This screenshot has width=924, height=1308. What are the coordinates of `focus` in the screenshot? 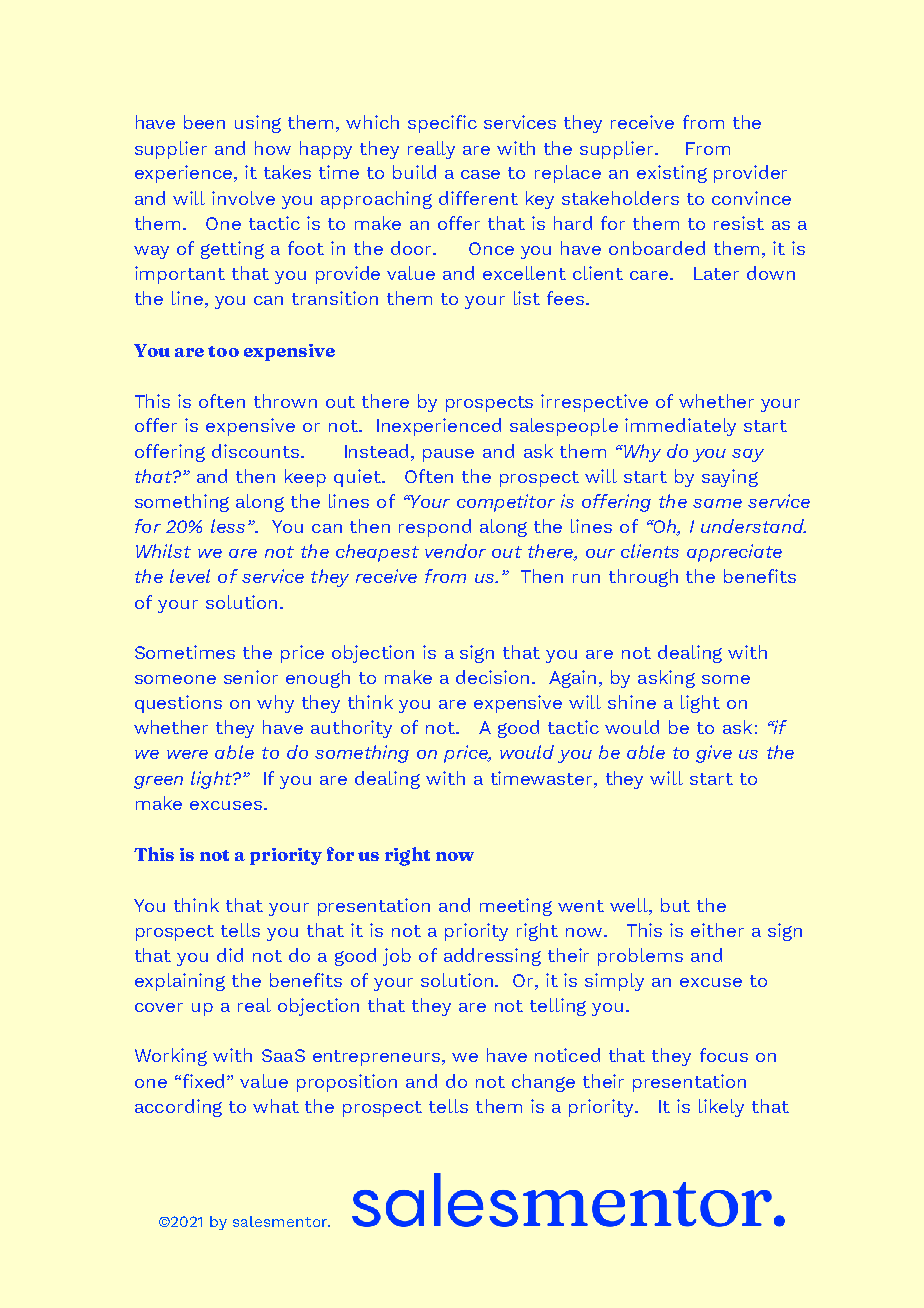 It's located at (724, 1055).
